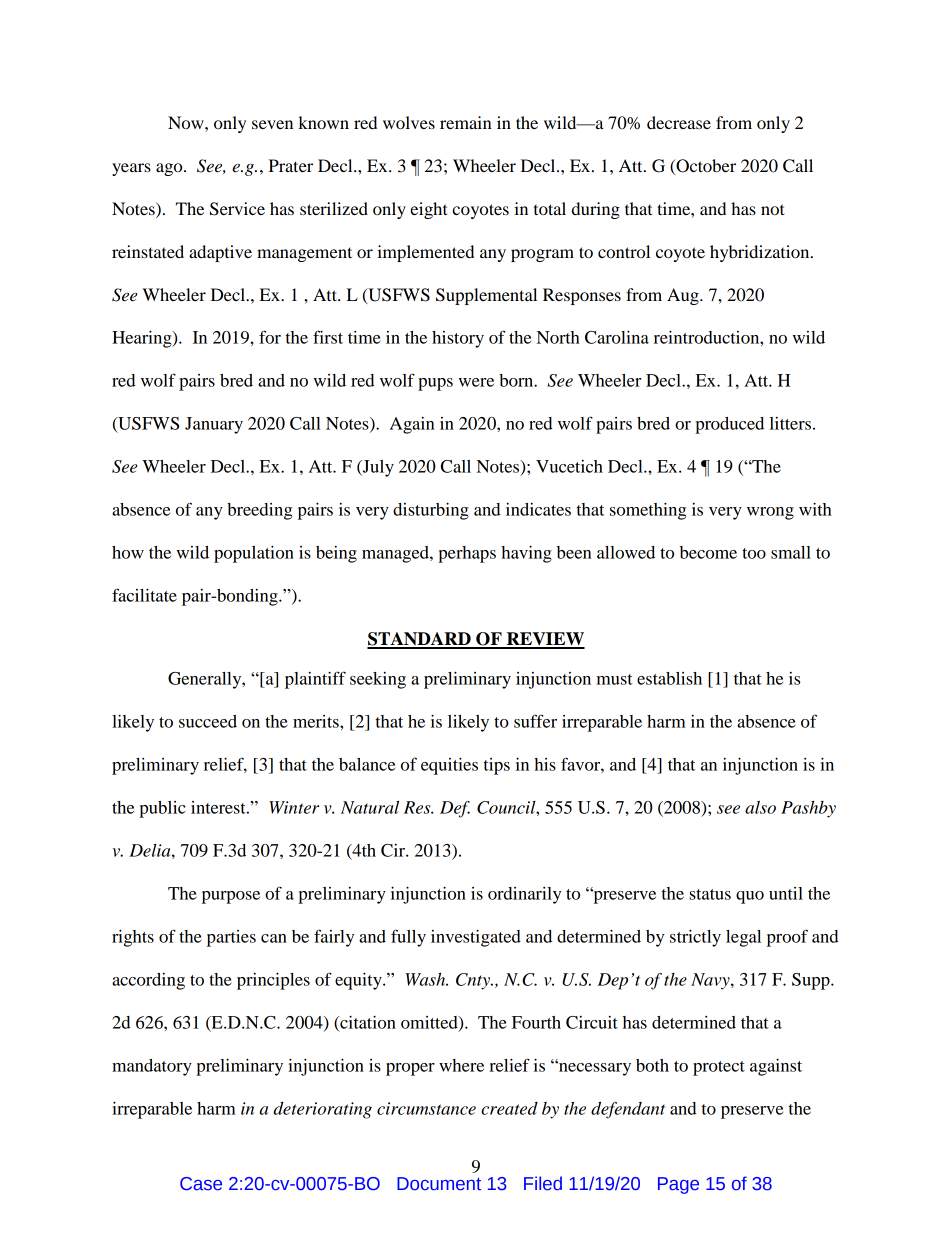 The image size is (952, 1233). What do you see at coordinates (162, 809) in the screenshot?
I see `public` at bounding box center [162, 809].
